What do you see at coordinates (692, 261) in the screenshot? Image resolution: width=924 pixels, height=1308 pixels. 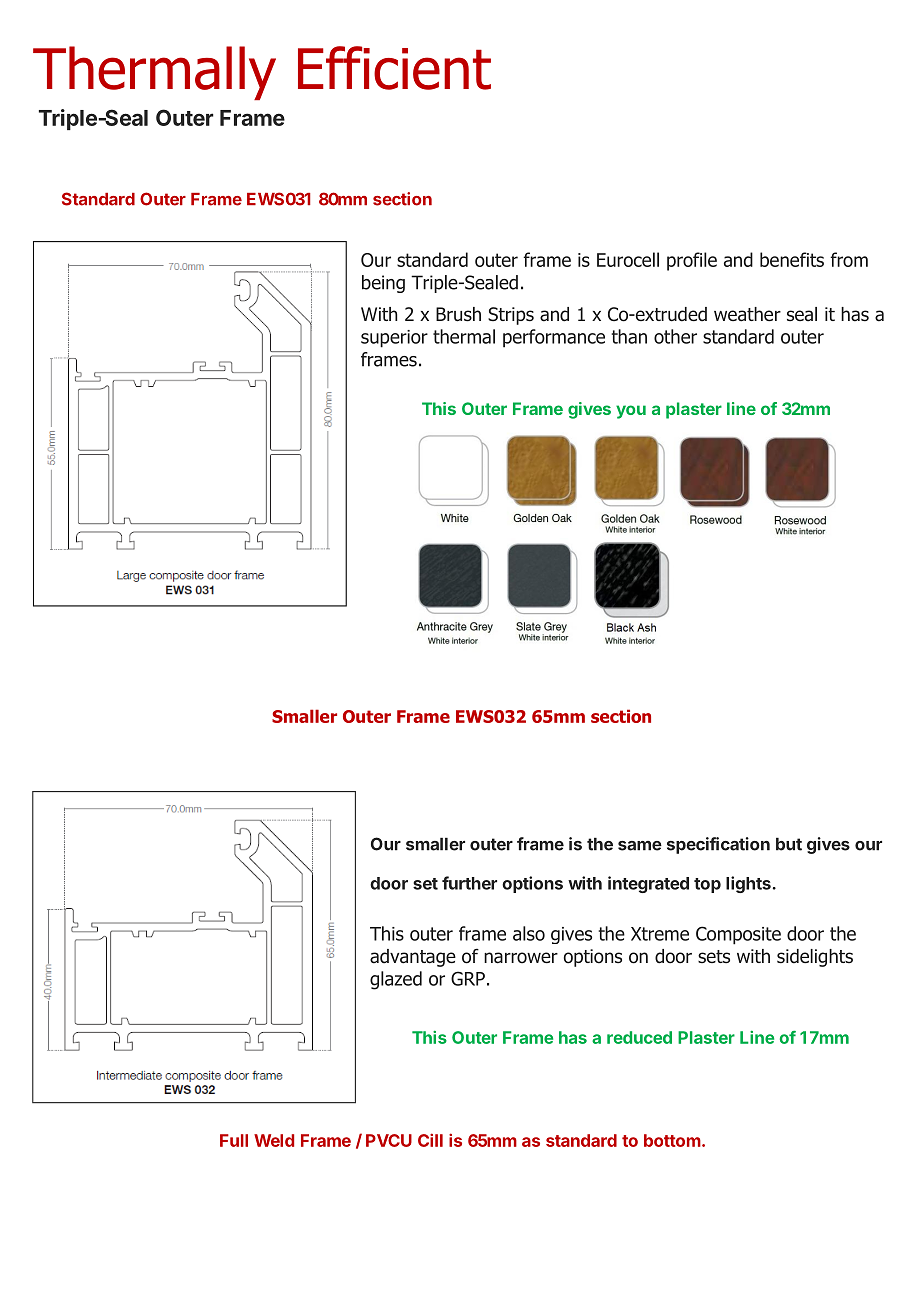 I see `profile` at bounding box center [692, 261].
